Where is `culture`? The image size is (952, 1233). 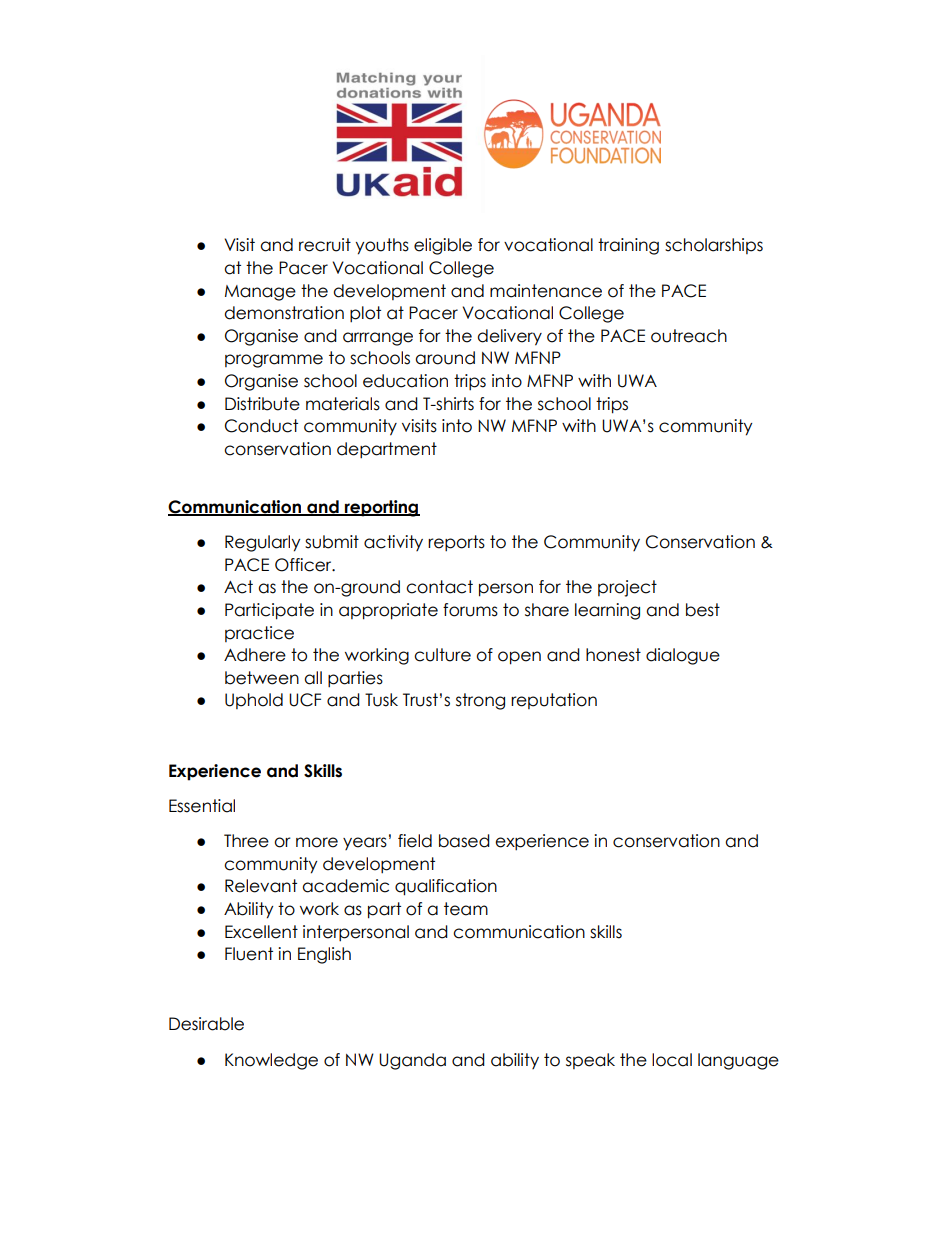
culture is located at coordinates (442, 655).
